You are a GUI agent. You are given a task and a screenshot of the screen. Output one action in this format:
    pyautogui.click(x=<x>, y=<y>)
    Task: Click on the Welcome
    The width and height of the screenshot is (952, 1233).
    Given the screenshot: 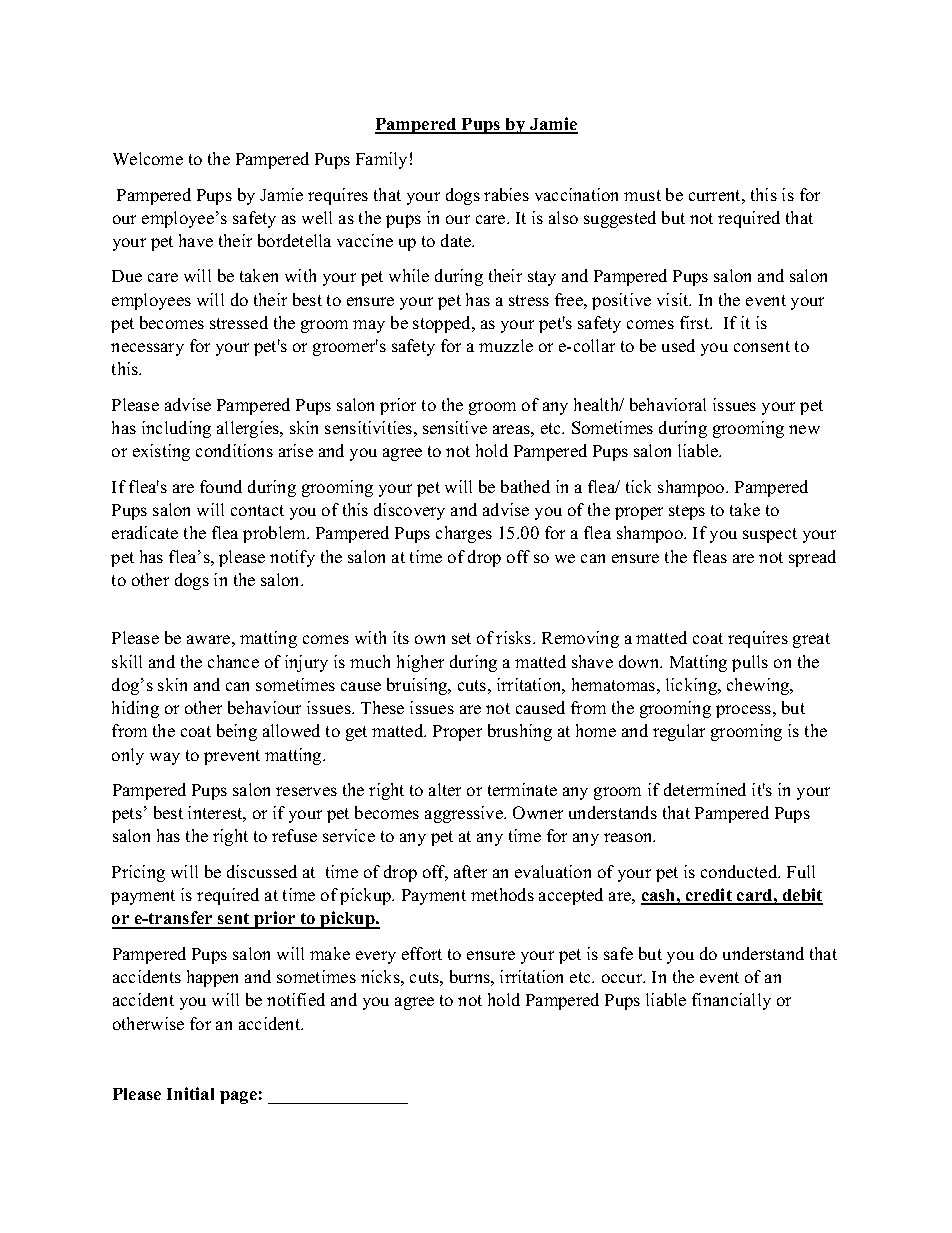 What is the action you would take?
    pyautogui.click(x=148, y=158)
